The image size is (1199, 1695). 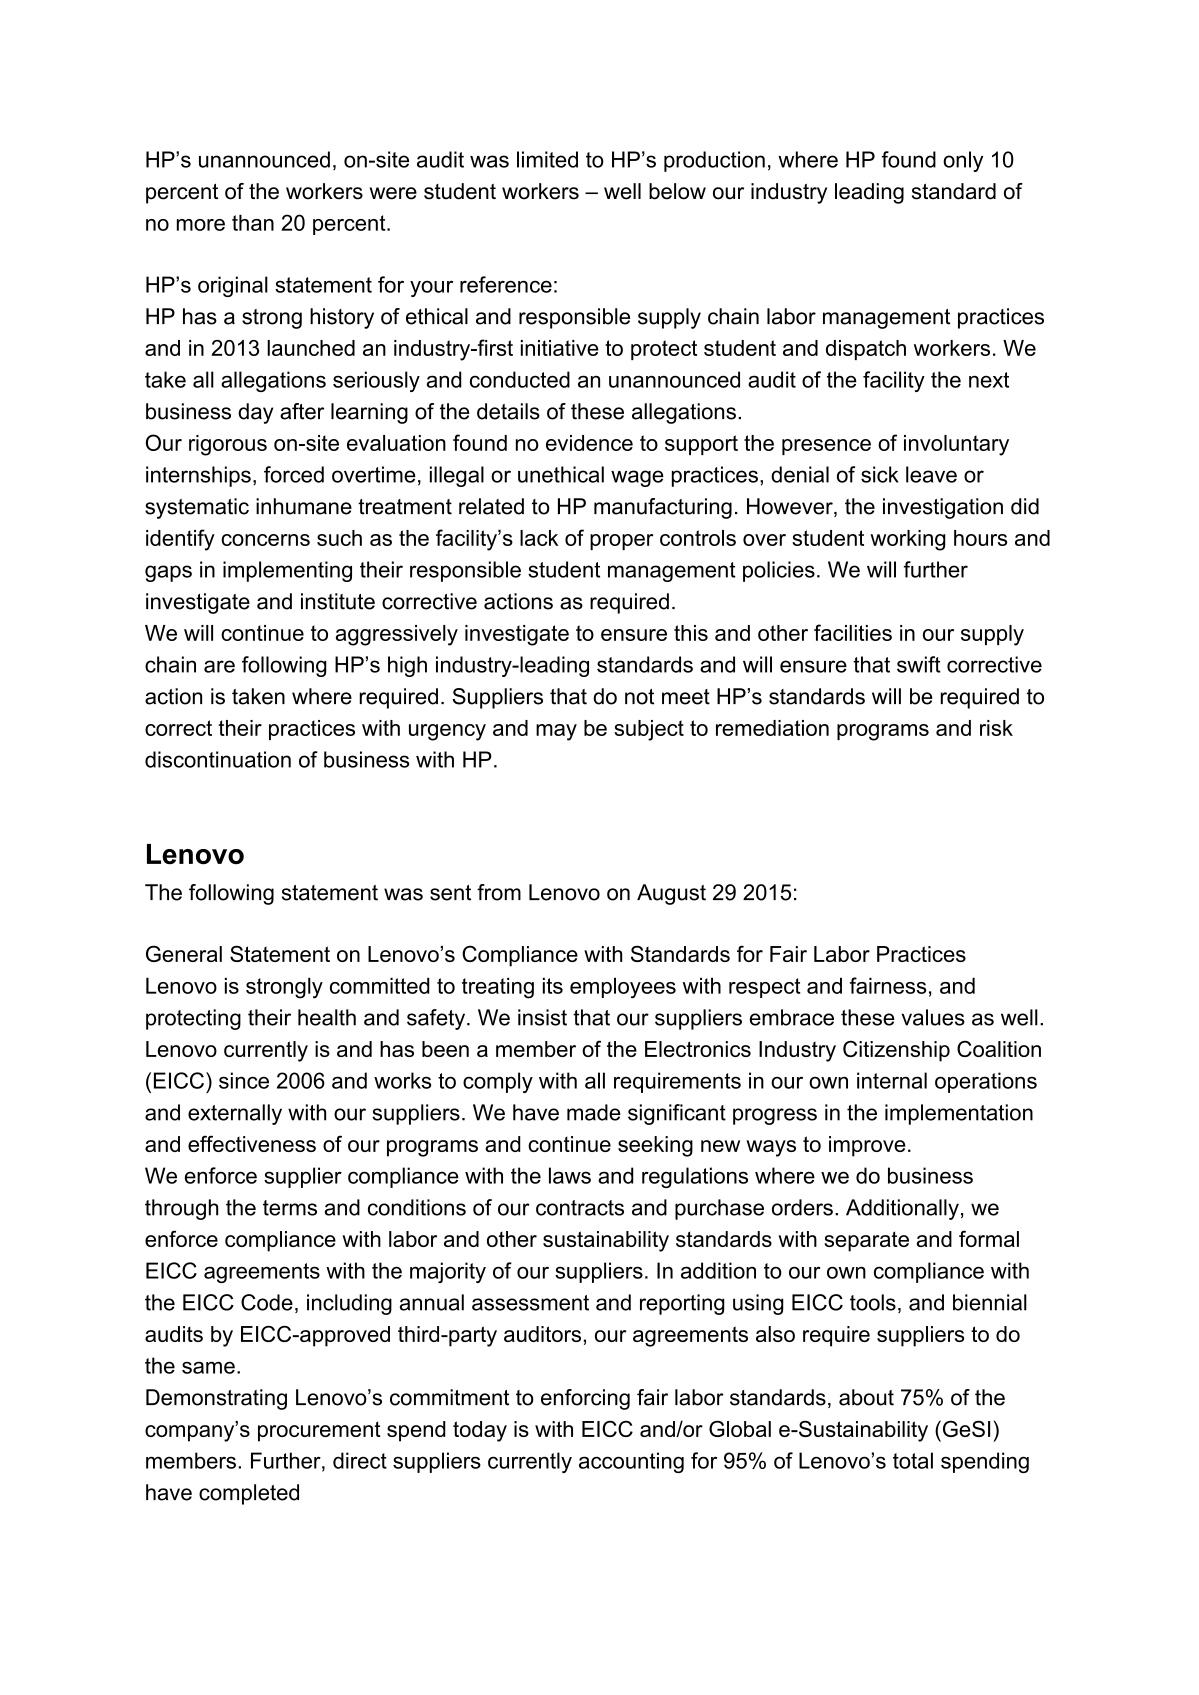 What do you see at coordinates (931, 474) in the screenshot?
I see `leave` at bounding box center [931, 474].
